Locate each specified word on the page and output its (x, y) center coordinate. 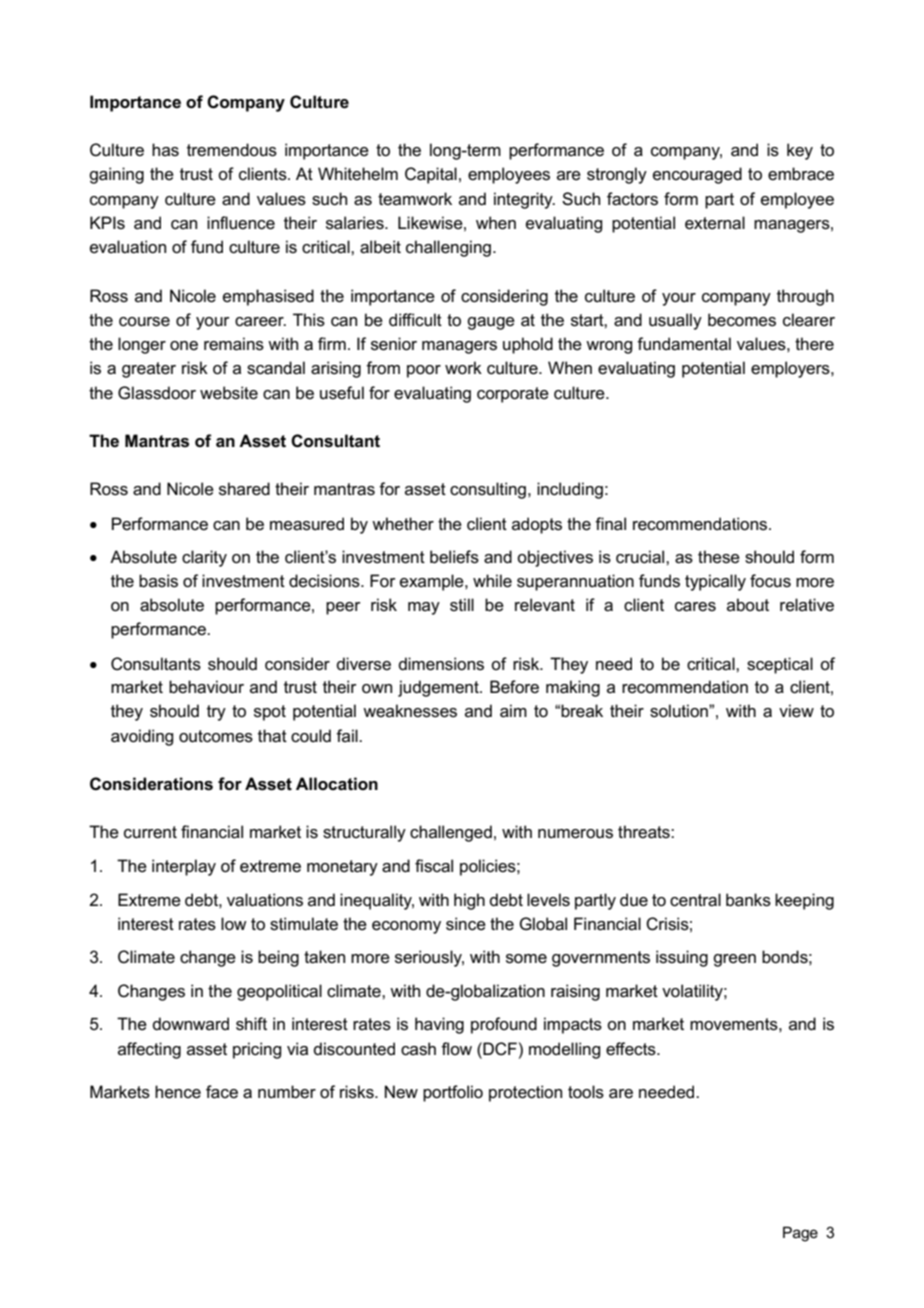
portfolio (453, 1093)
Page (800, 1234)
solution (680, 711)
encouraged (697, 175)
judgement (439, 688)
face (222, 1092)
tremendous (232, 150)
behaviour (206, 687)
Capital (431, 175)
